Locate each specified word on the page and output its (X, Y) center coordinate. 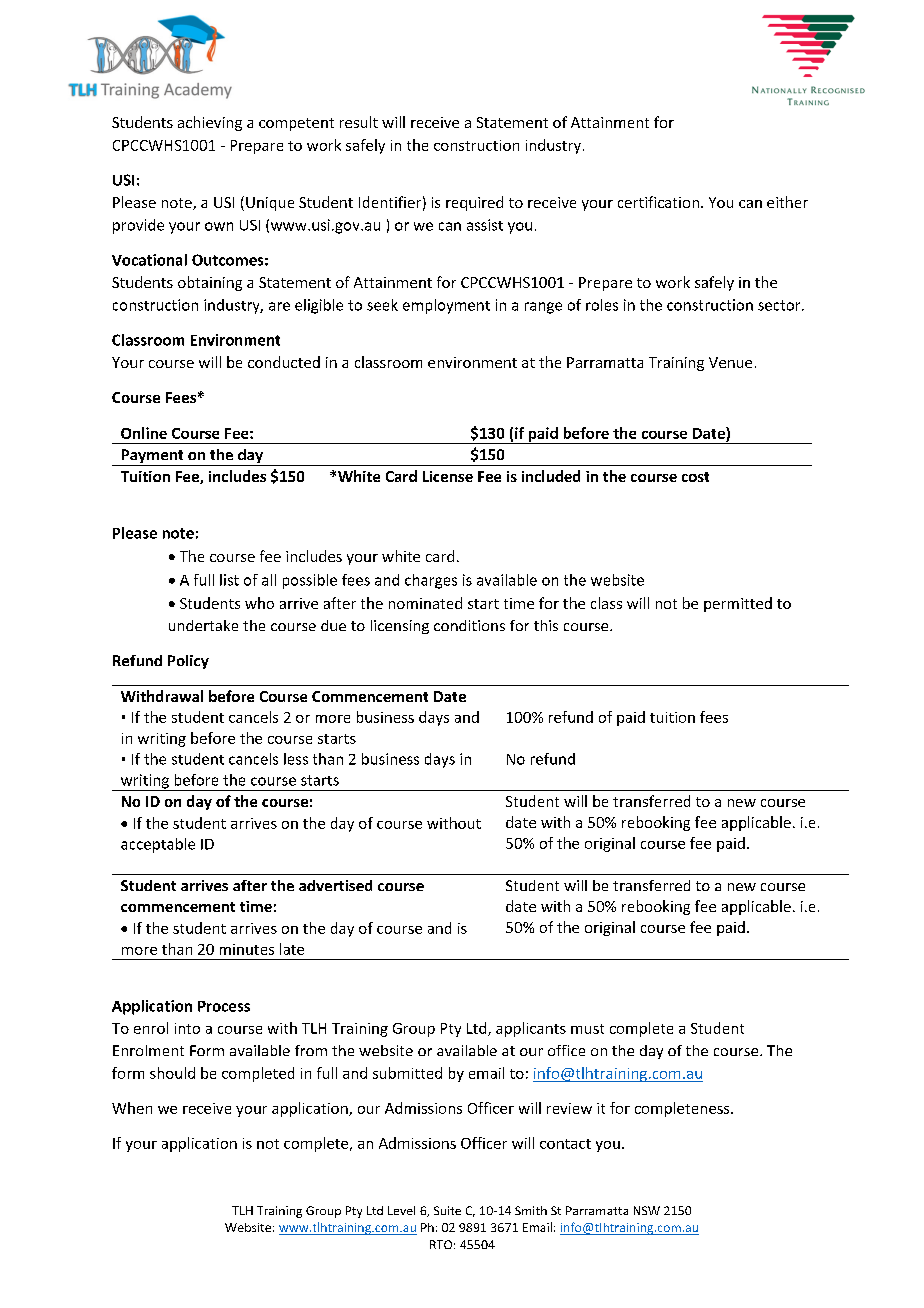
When (132, 1108)
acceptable (158, 845)
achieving (210, 123)
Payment (152, 457)
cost (695, 477)
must (587, 1029)
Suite (447, 1210)
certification (658, 202)
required (474, 203)
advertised (335, 885)
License (448, 476)
